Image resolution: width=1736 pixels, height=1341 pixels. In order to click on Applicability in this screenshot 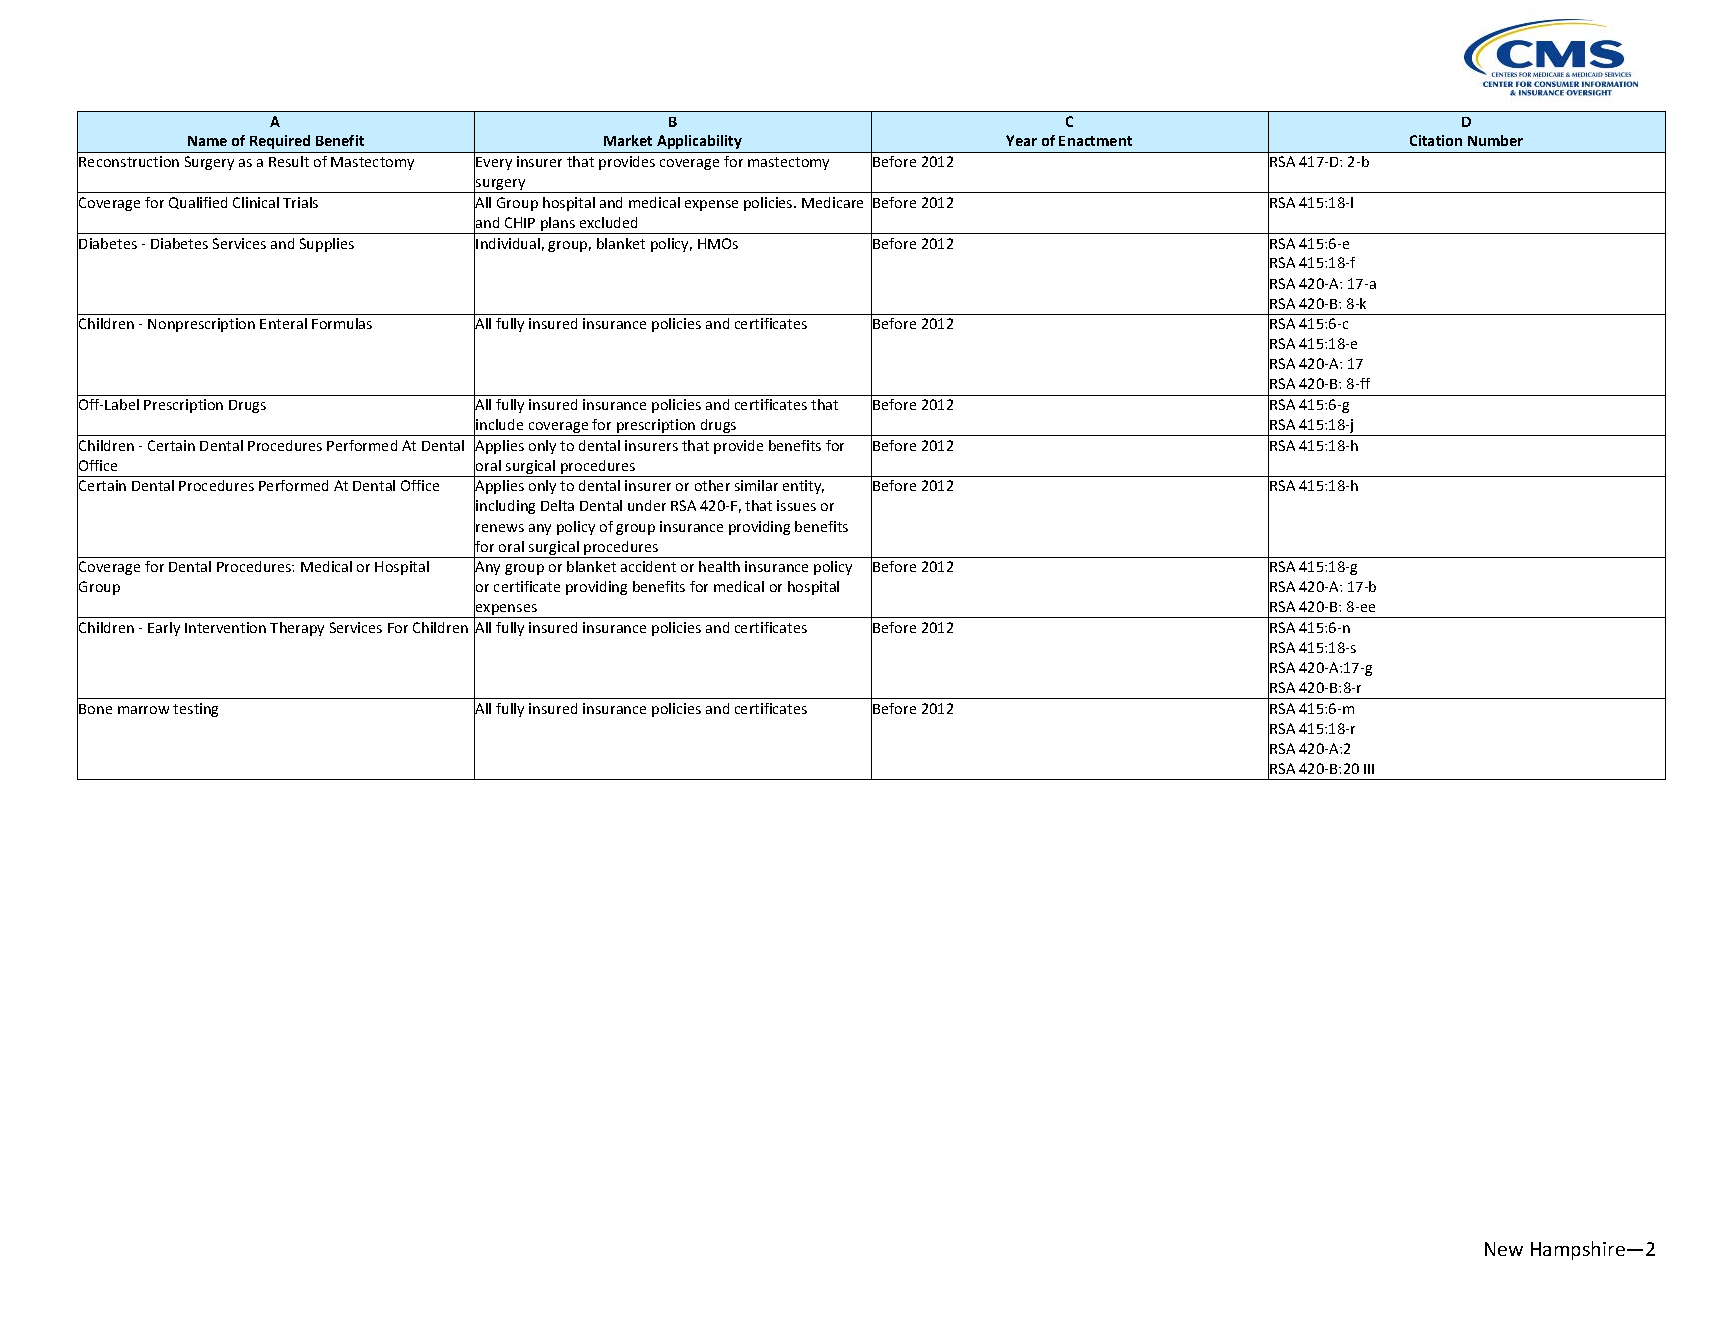, I will do `click(699, 142)`.
